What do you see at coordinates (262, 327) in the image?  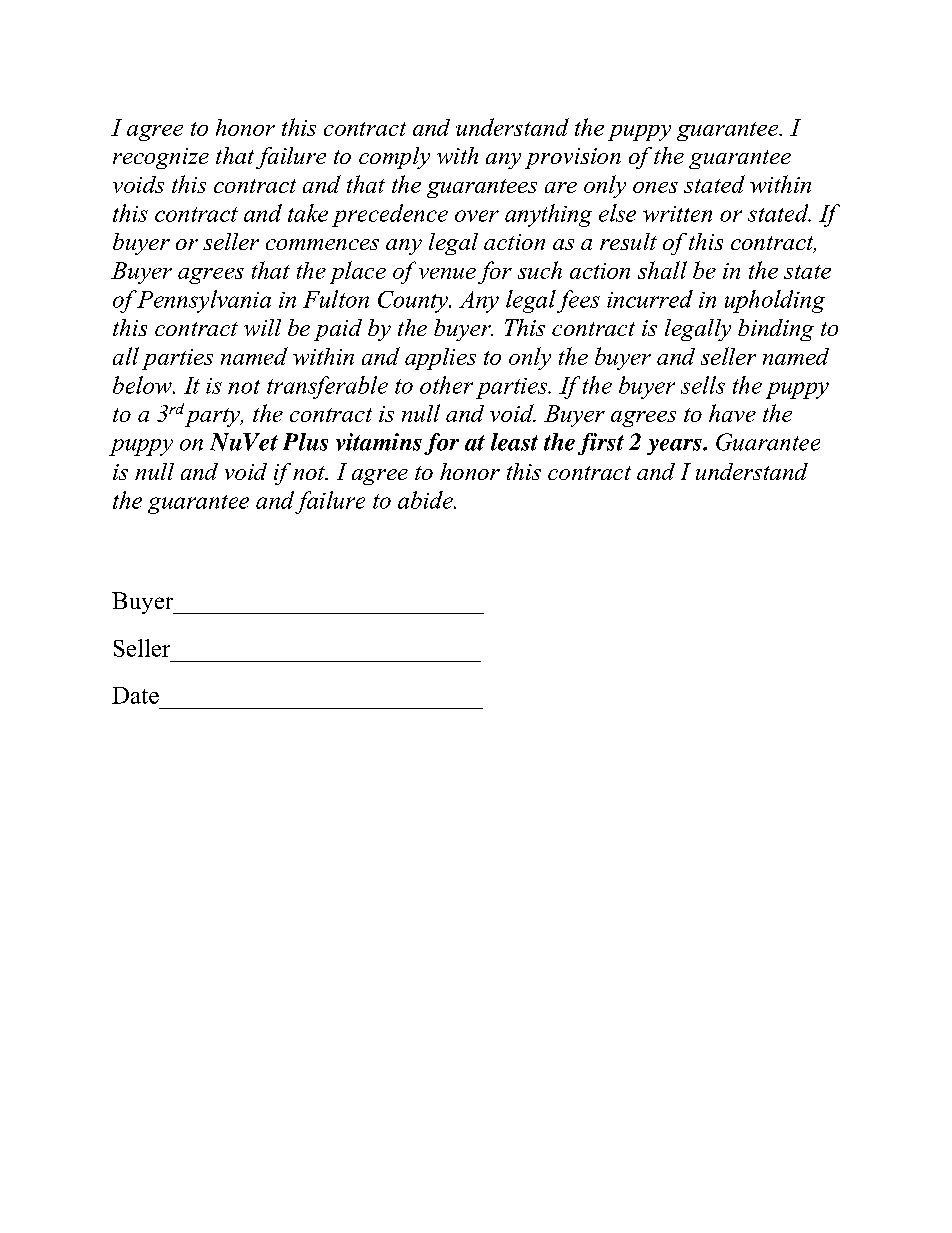 I see `will` at bounding box center [262, 327].
